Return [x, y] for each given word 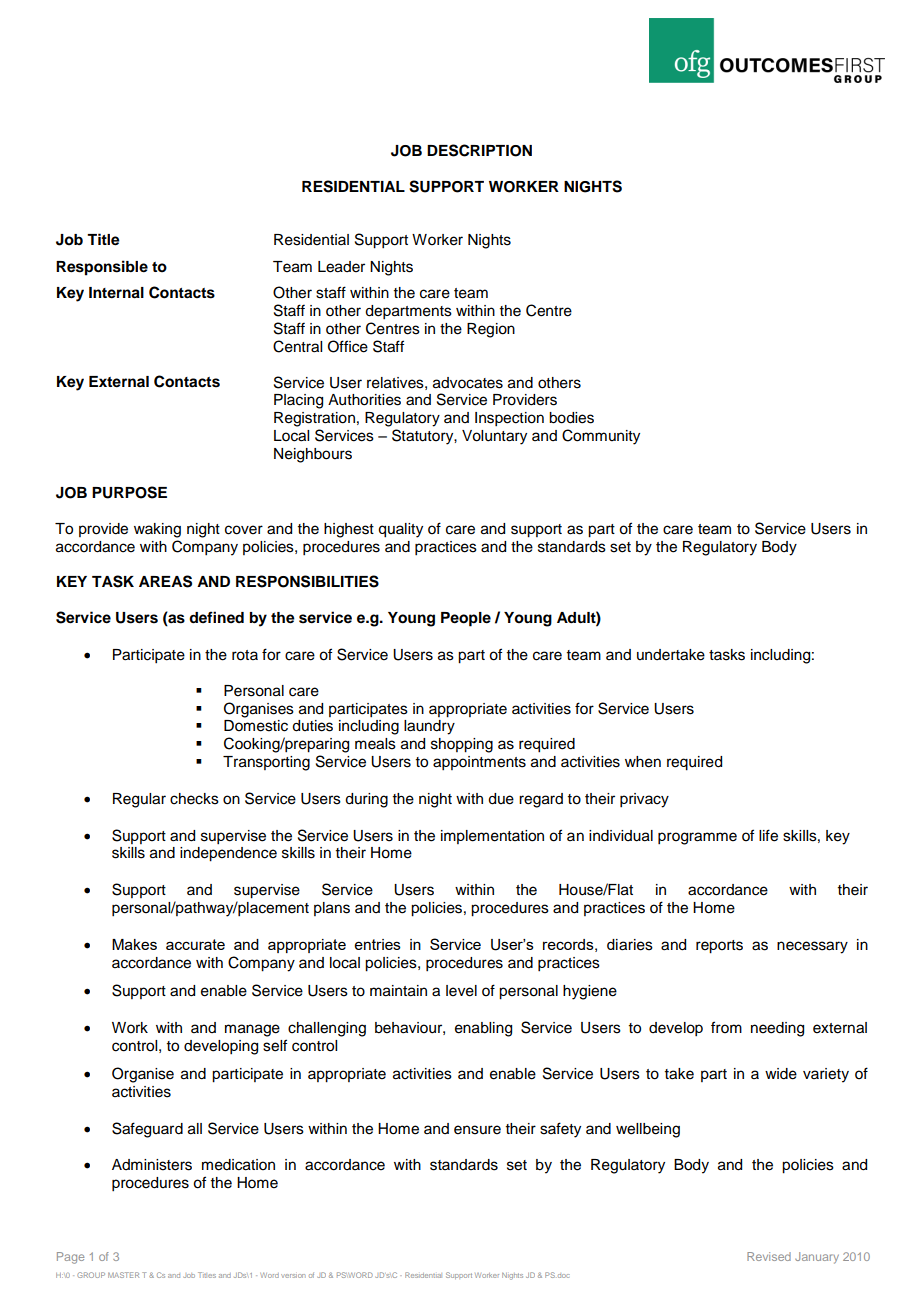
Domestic [256, 726]
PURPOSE [129, 492]
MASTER [123, 1275]
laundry [429, 727]
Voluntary [494, 437]
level [461, 991]
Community [601, 437]
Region [491, 330]
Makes [134, 944]
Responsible [102, 268]
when [643, 762]
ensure [477, 1130]
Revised [769, 1256]
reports [719, 947]
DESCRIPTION [479, 150]
